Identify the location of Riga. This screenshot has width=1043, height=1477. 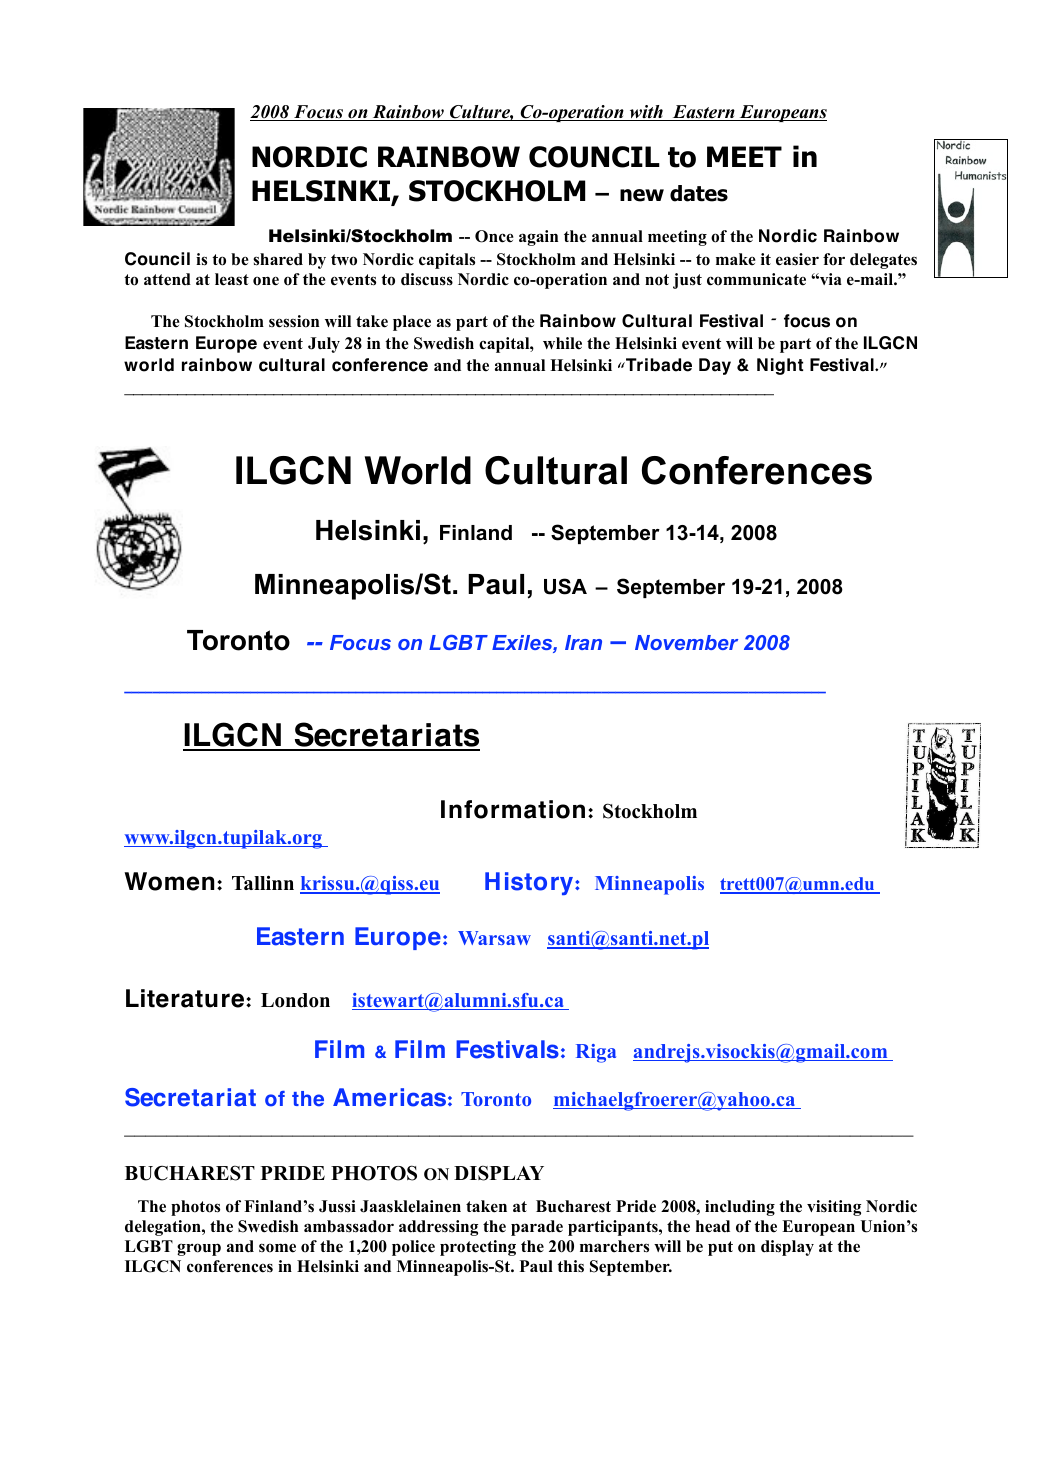
(596, 1053).
